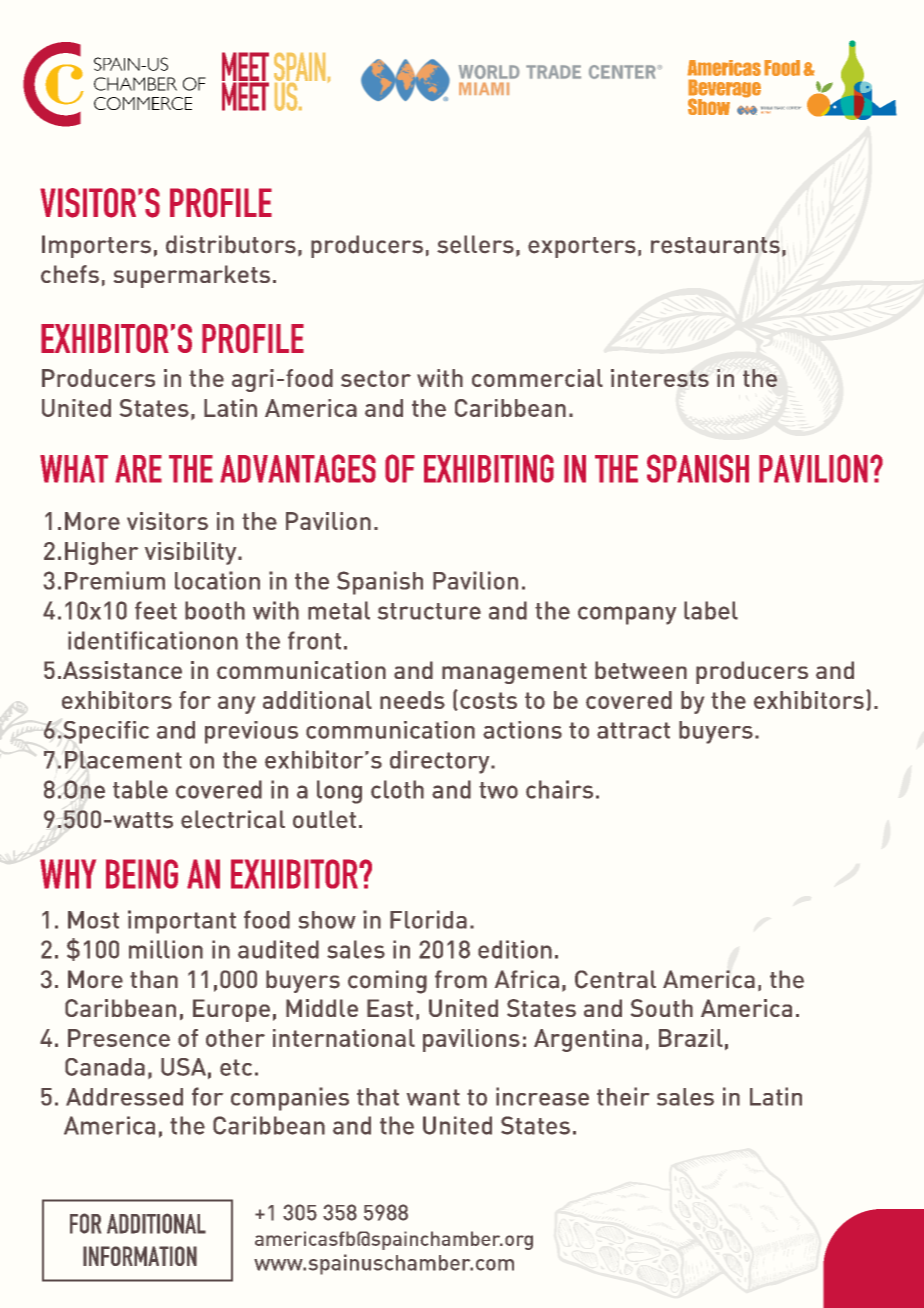 This screenshot has width=924, height=1308. What do you see at coordinates (559, 789) in the screenshot?
I see `chairs` at bounding box center [559, 789].
